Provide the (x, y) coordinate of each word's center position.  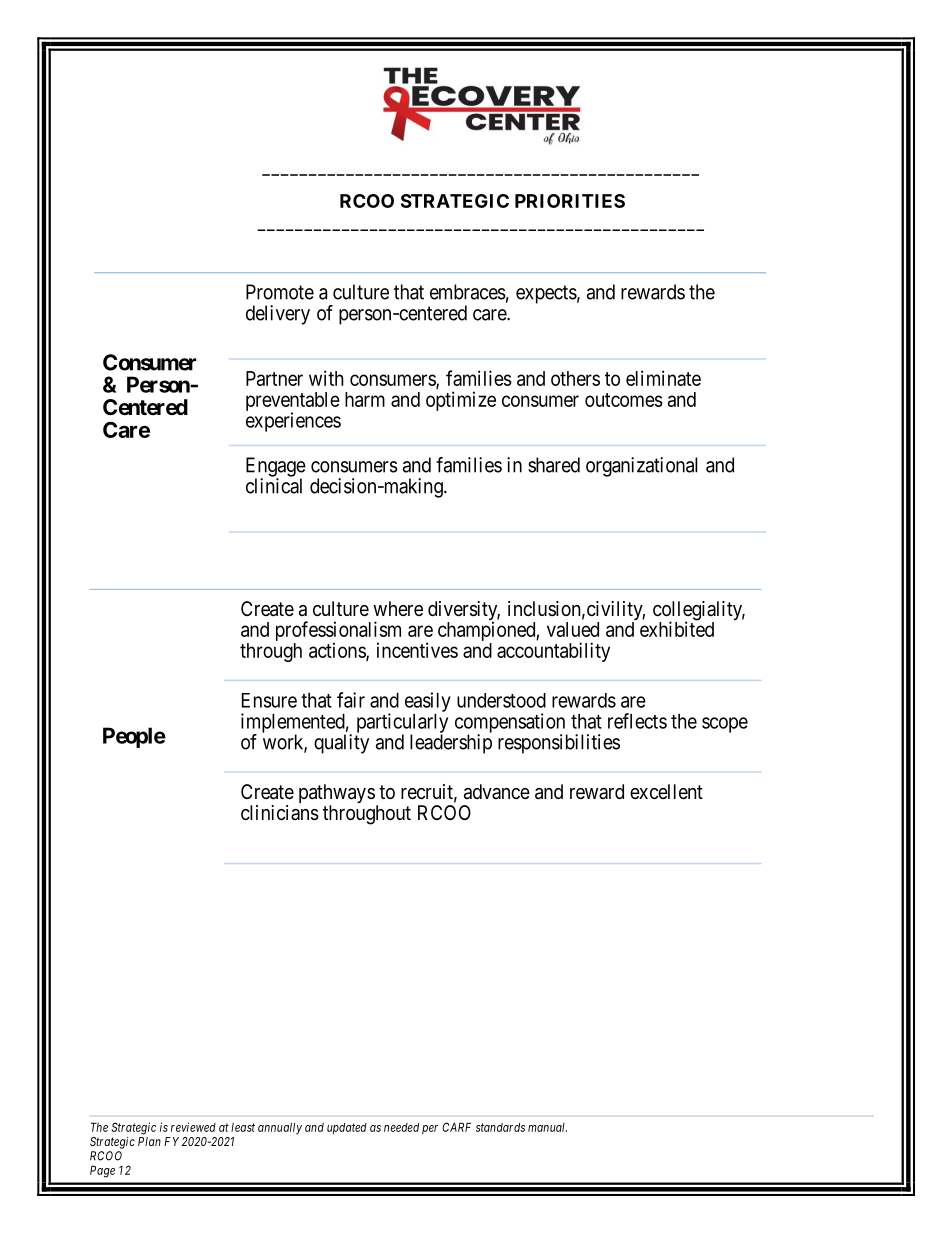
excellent (666, 792)
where (398, 608)
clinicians (280, 813)
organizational (642, 467)
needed (401, 1127)
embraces (468, 292)
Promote (280, 292)
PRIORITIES (570, 201)
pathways (337, 795)
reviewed (193, 1127)
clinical (274, 486)
